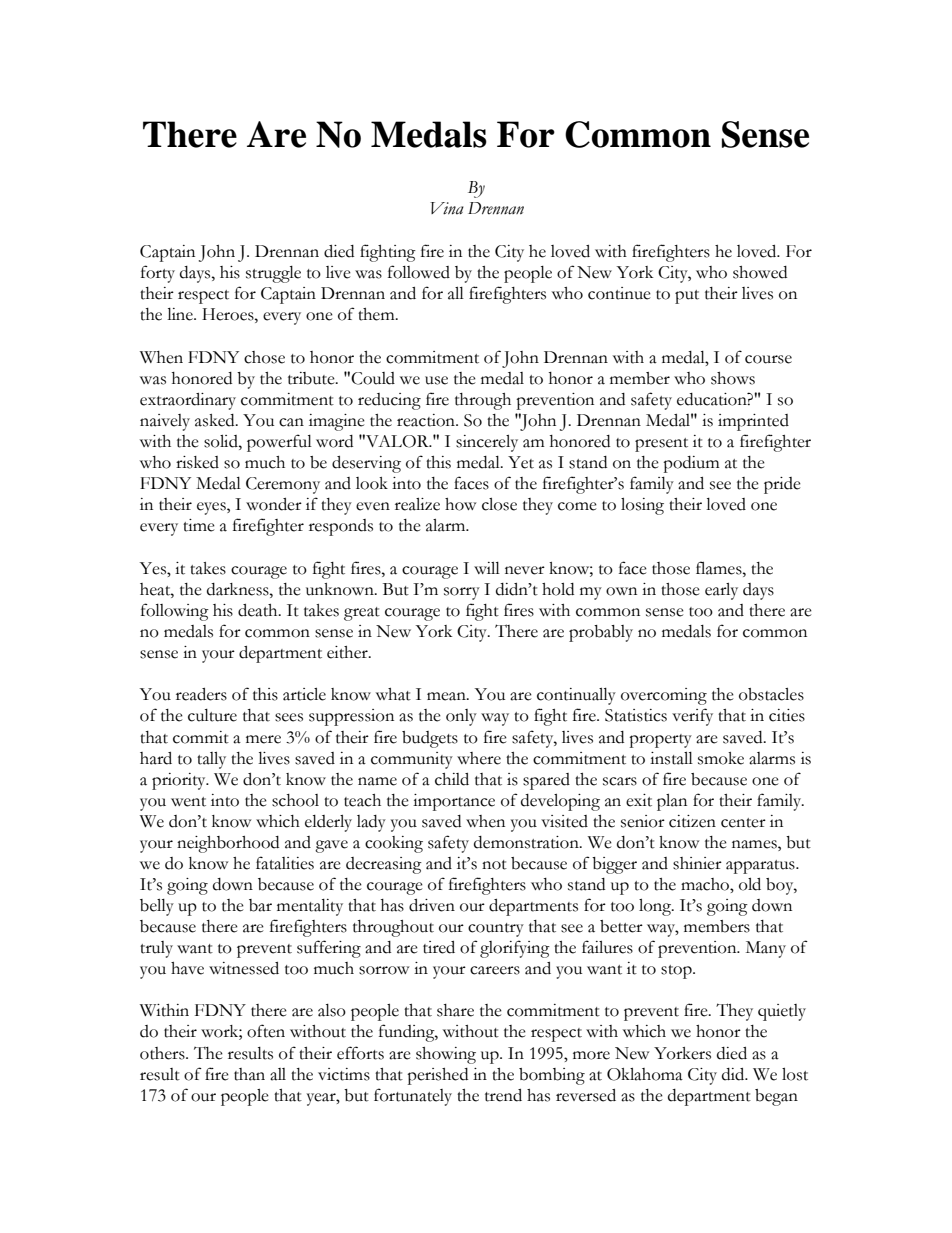  Describe the element at coordinates (461, 717) in the screenshot. I see `only` at that location.
